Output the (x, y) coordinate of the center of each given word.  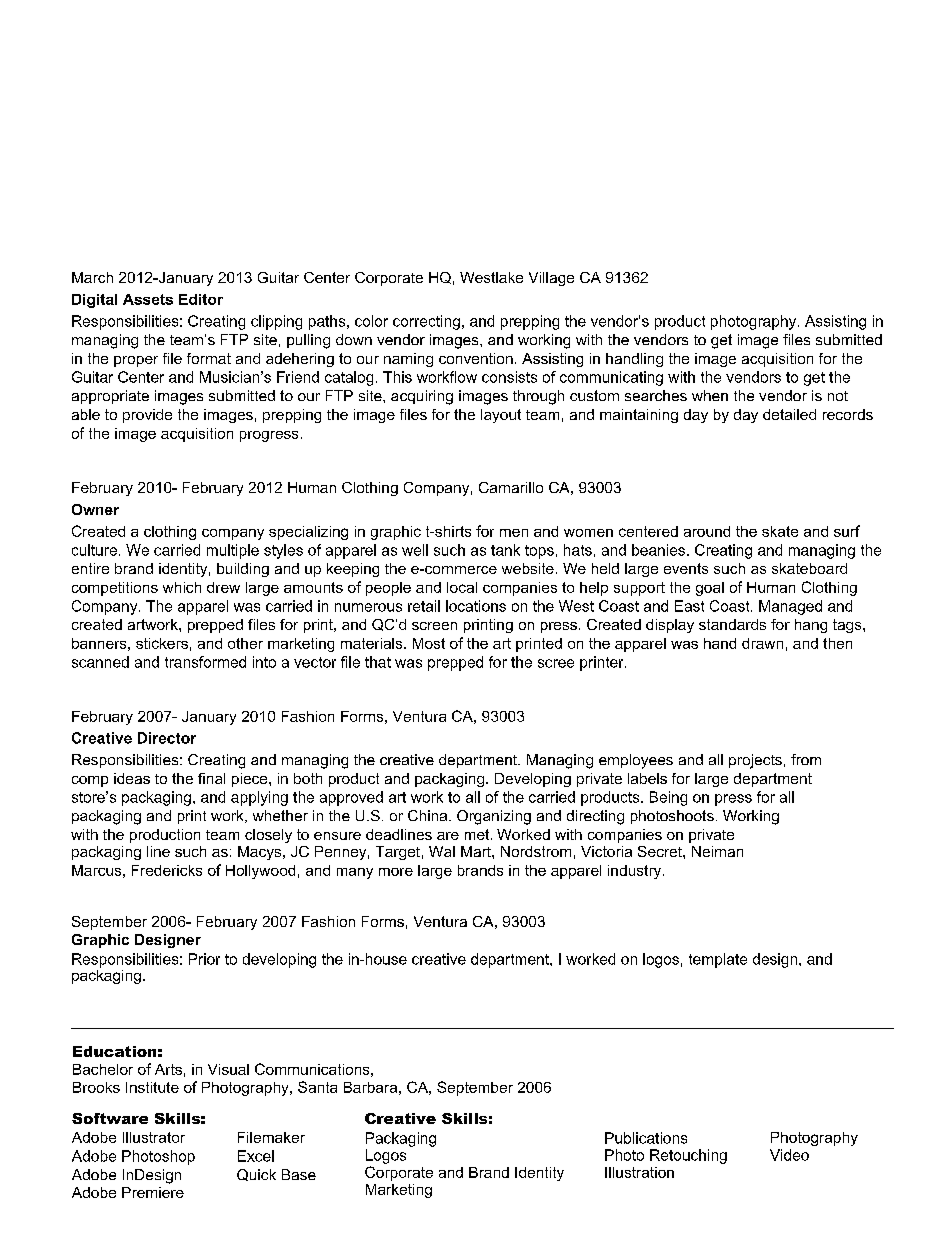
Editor (201, 299)
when (710, 395)
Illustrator (154, 1137)
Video (789, 1155)
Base (299, 1174)
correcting (426, 322)
